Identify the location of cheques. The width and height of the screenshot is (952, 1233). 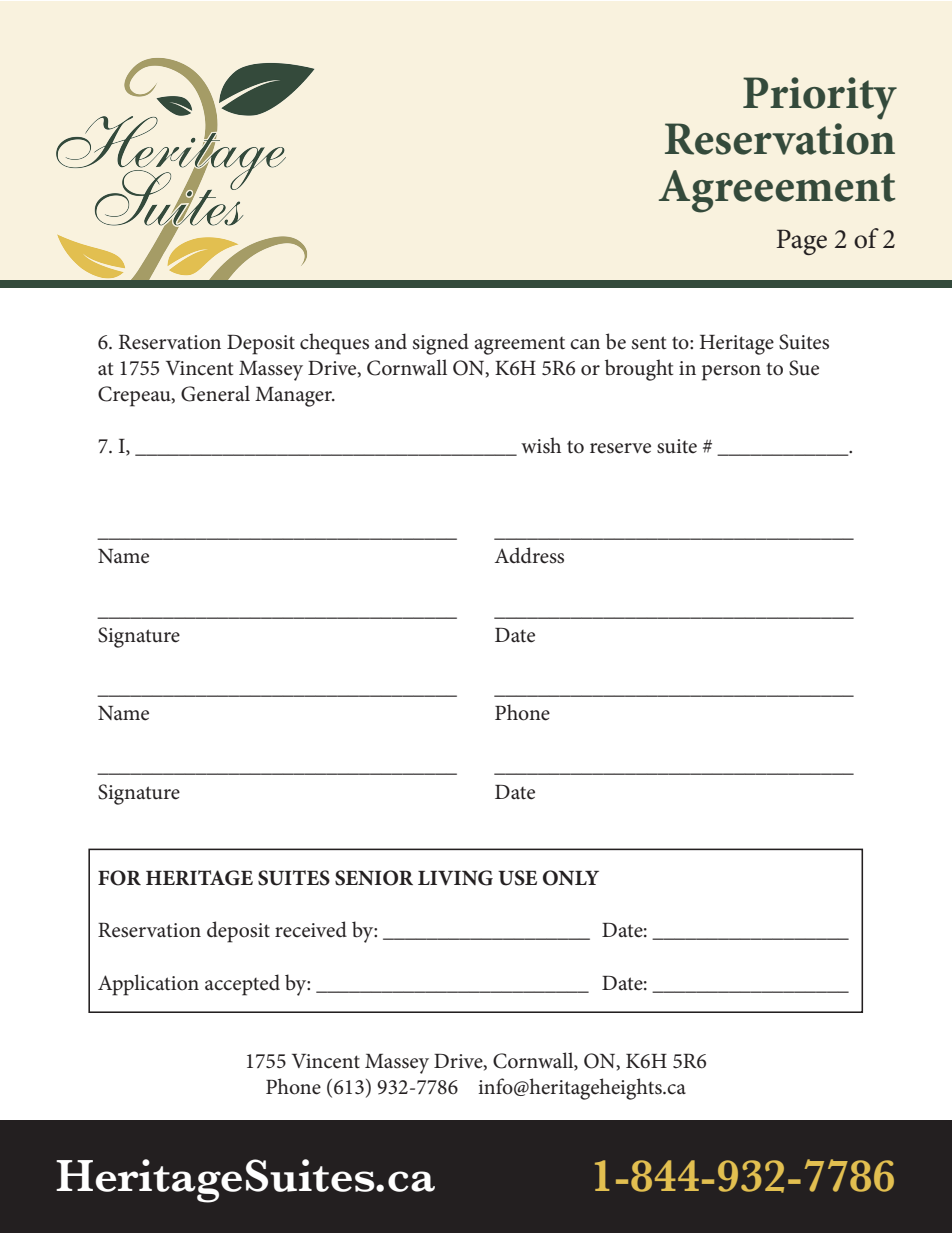
(334, 344).
